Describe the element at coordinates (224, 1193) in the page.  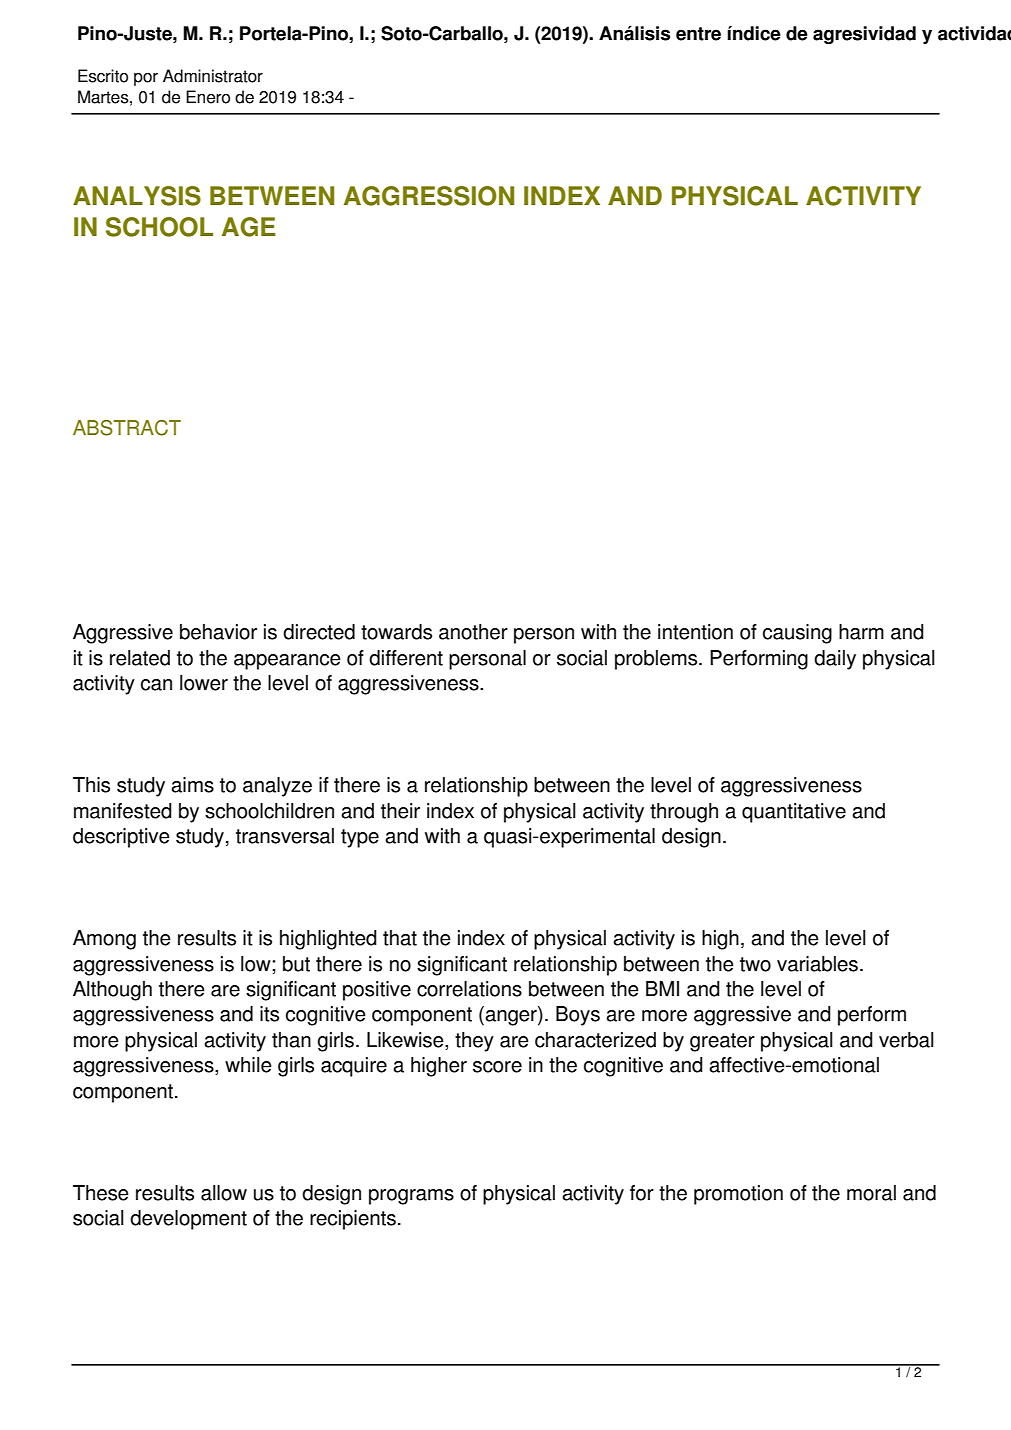
I see `allow` at that location.
